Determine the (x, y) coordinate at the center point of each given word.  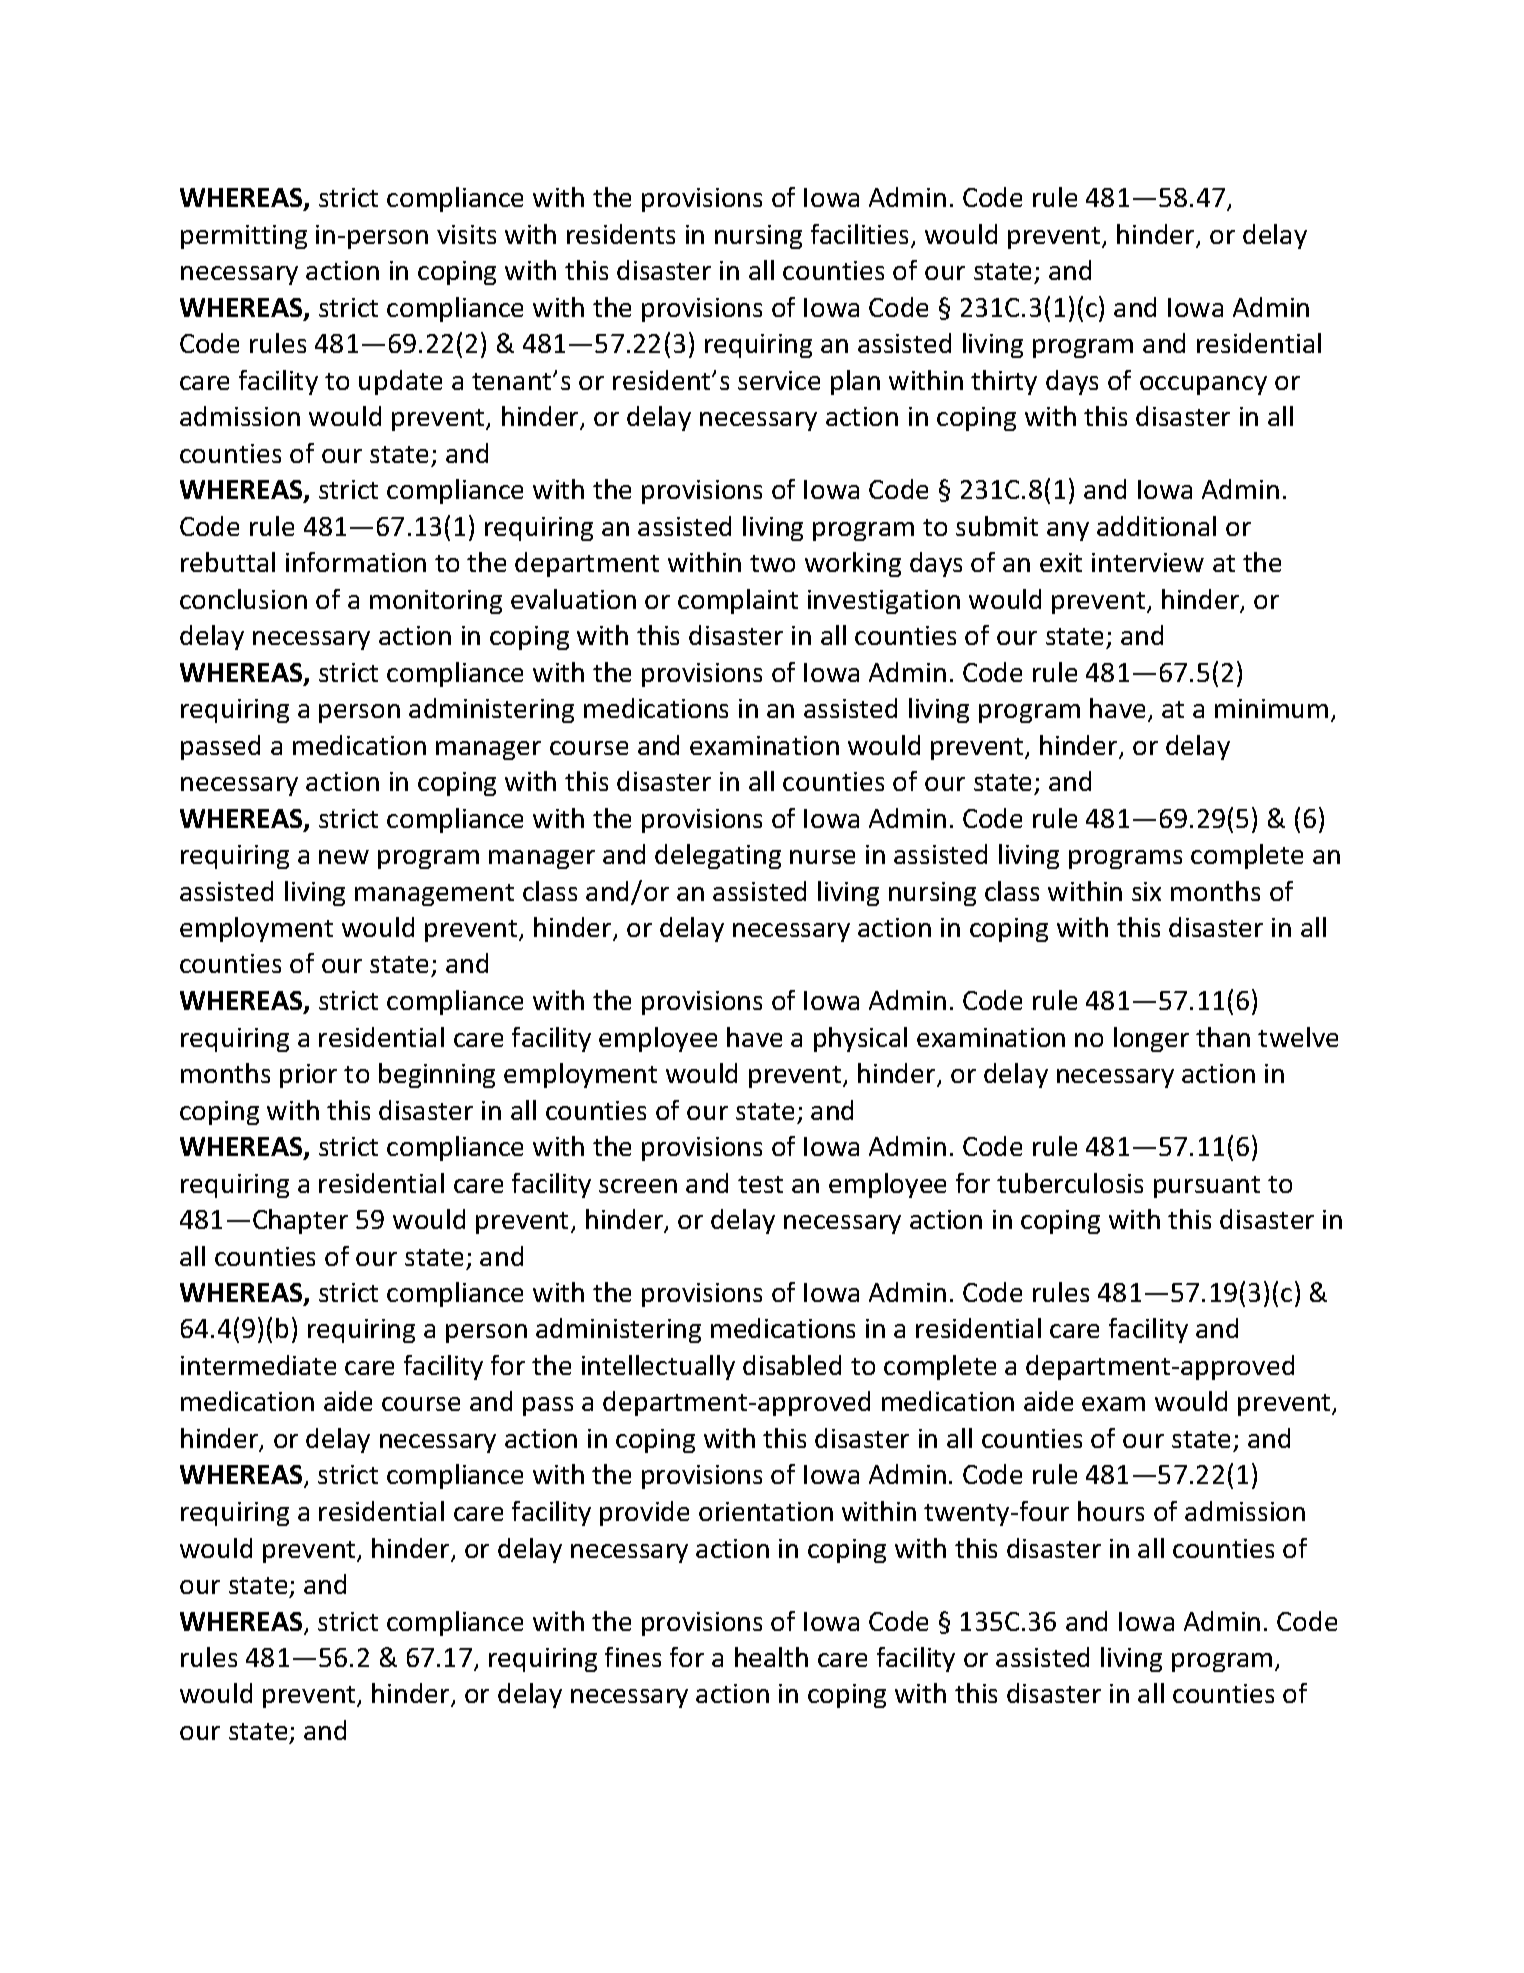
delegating (718, 856)
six (1146, 891)
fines (633, 1657)
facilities (861, 235)
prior (308, 1076)
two (772, 563)
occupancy (1203, 385)
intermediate (258, 1365)
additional (1156, 526)
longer (1151, 1039)
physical (860, 1039)
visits (466, 234)
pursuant (1207, 1187)
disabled (792, 1365)
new (344, 857)
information (356, 562)
